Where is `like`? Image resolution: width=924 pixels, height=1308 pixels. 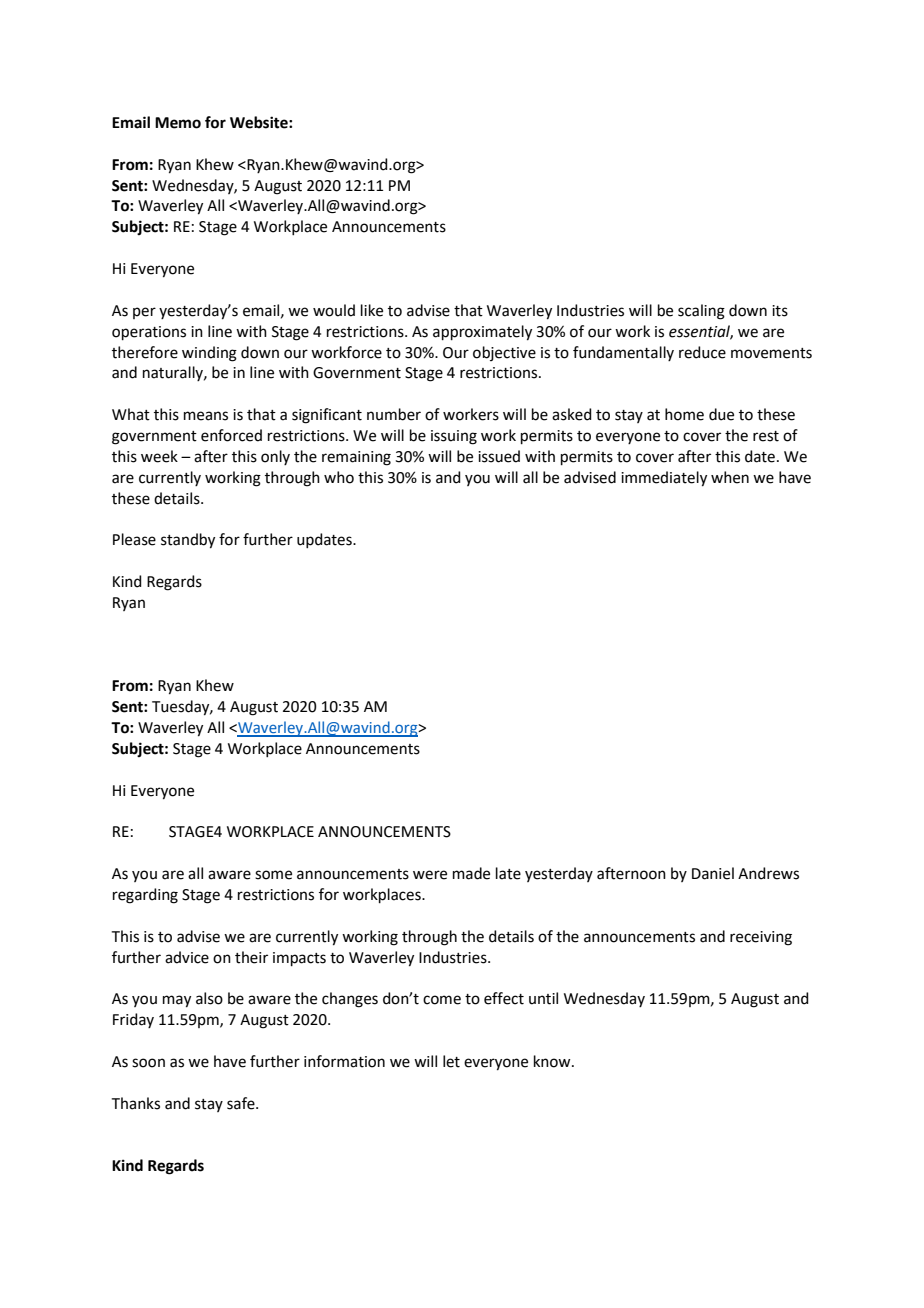 like is located at coordinates (372, 310).
